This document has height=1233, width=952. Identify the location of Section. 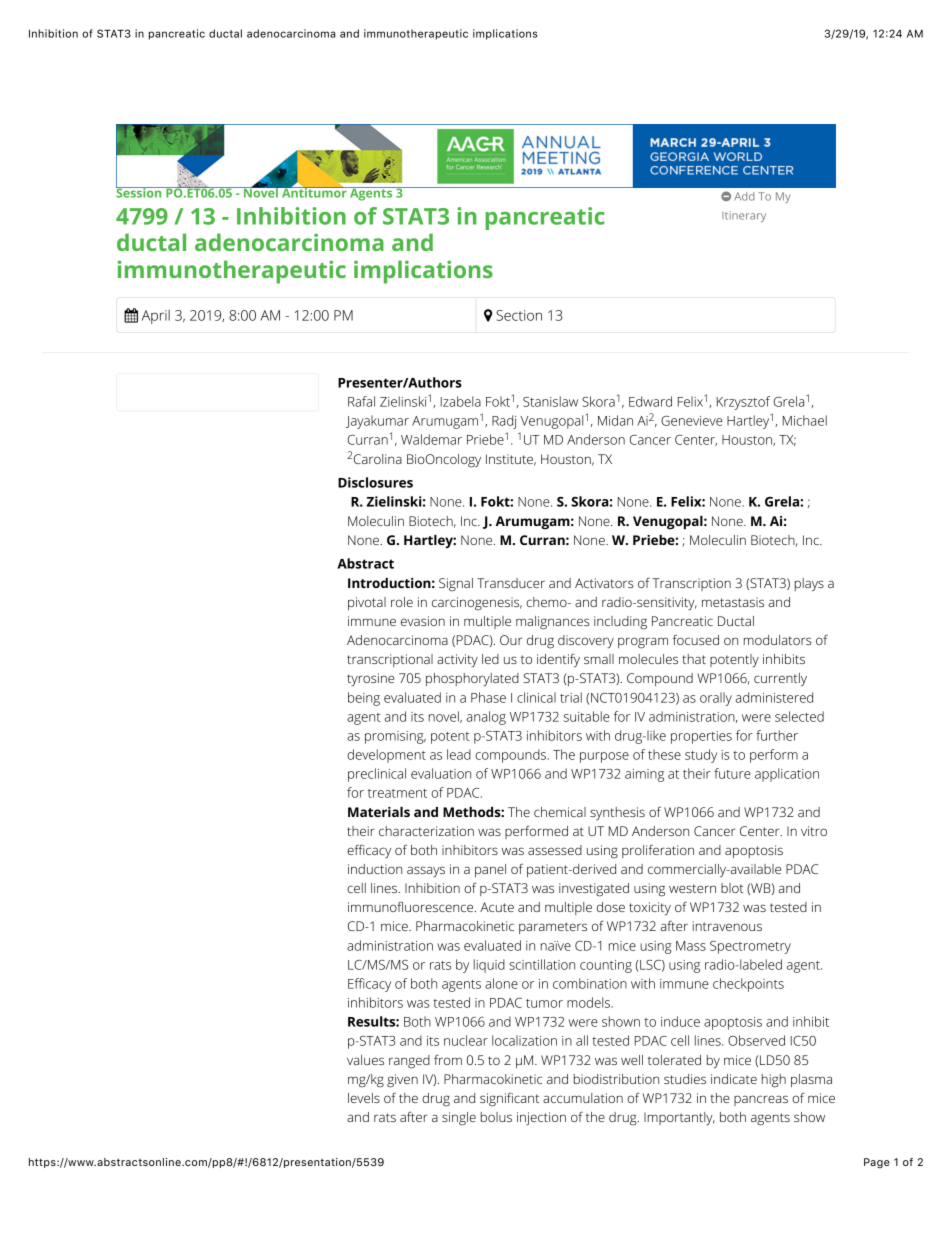
(519, 315).
